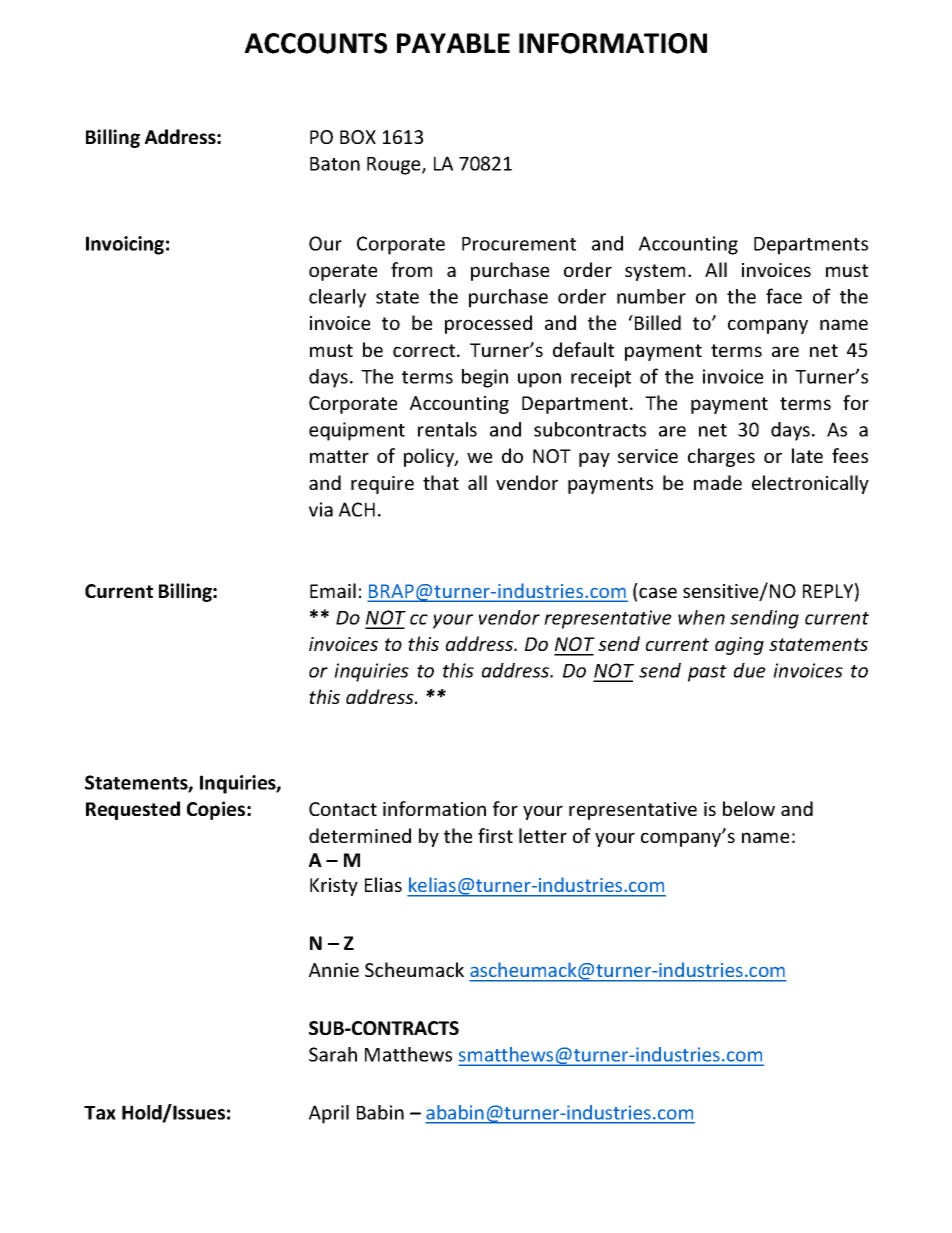 Image resolution: width=952 pixels, height=1233 pixels. What do you see at coordinates (655, 272) in the document?
I see `system` at bounding box center [655, 272].
